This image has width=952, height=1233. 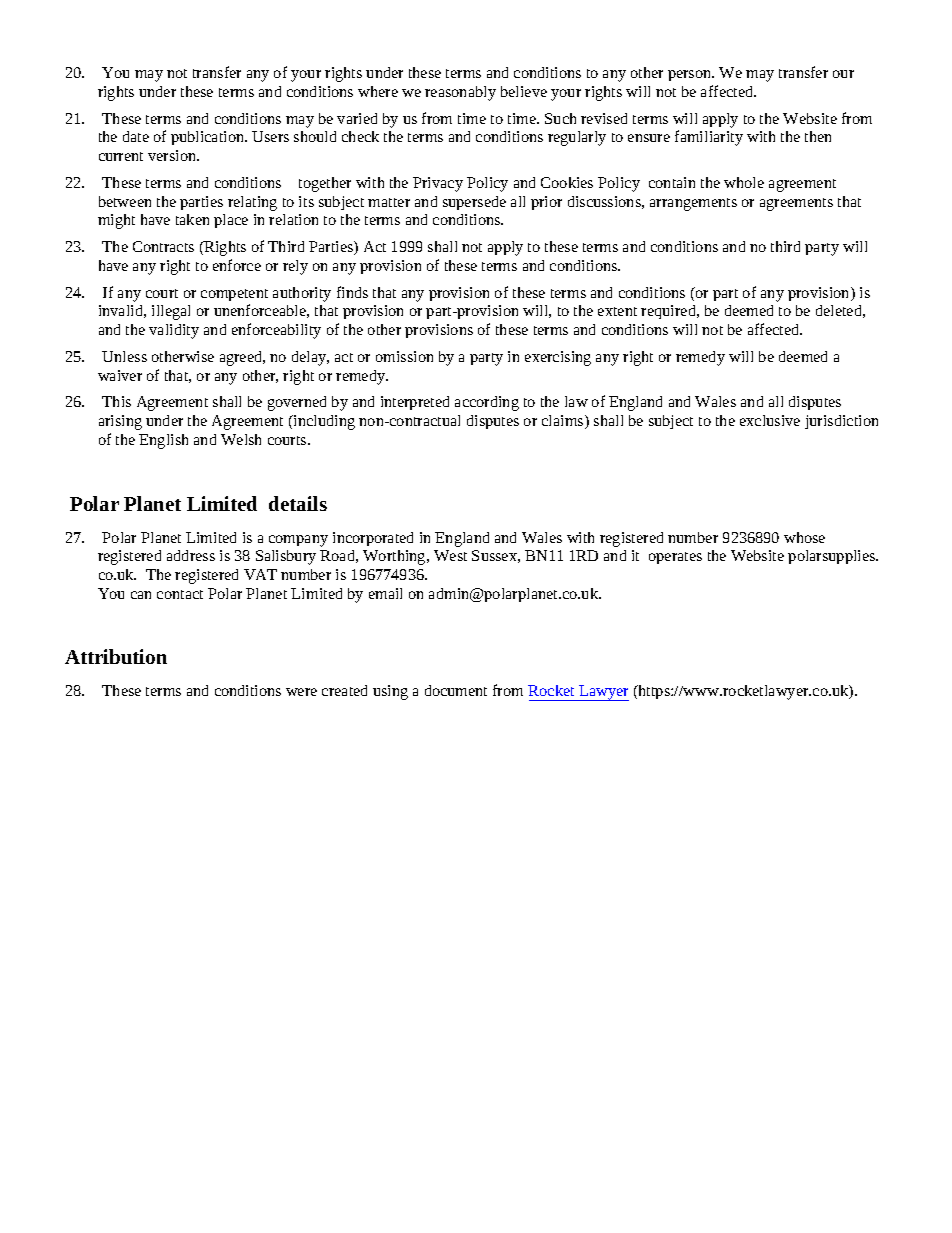 What do you see at coordinates (474, 203) in the image?
I see `supersede` at bounding box center [474, 203].
